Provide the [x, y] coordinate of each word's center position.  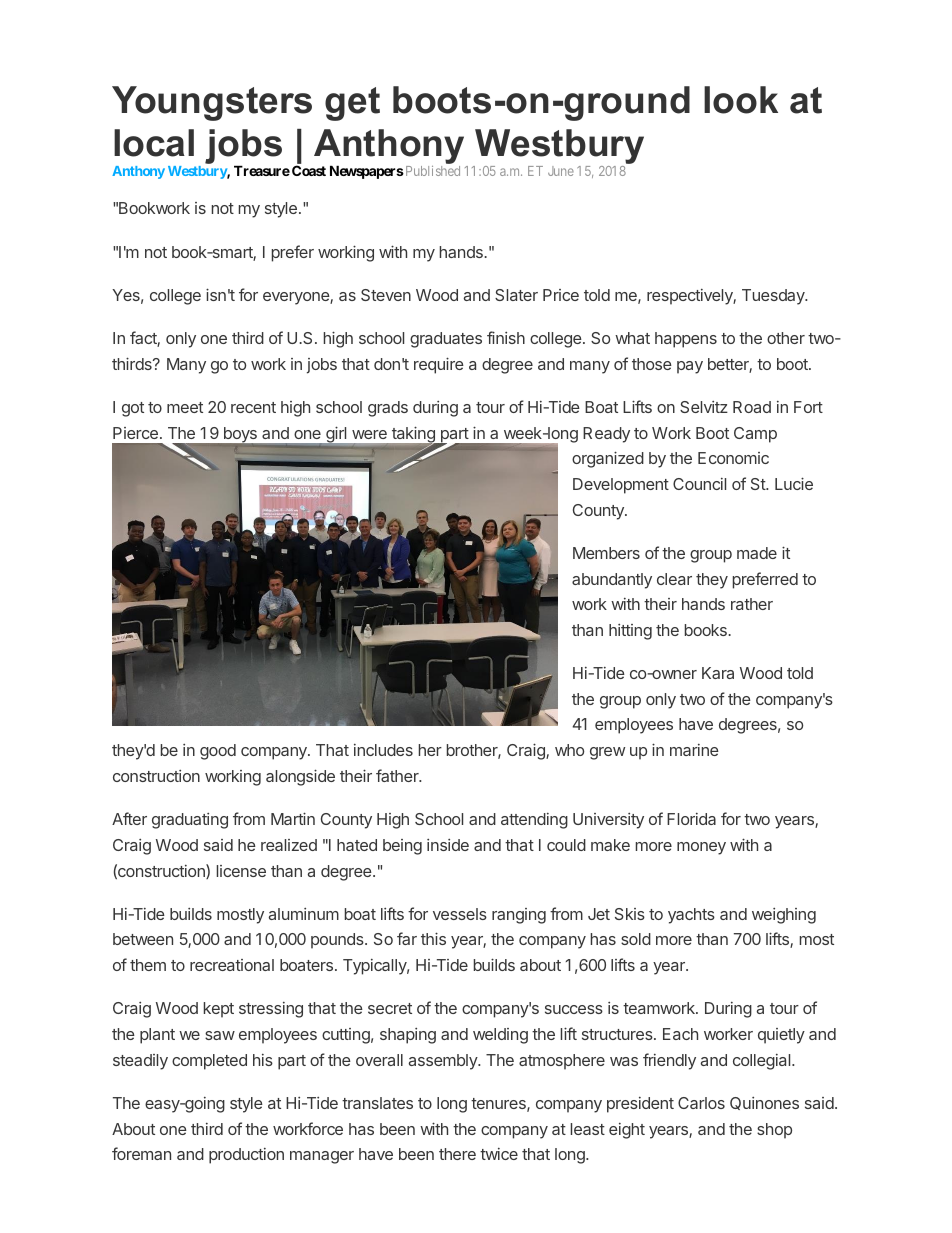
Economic [733, 458]
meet [185, 407]
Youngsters [212, 103]
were [369, 434]
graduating [190, 821]
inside [448, 845]
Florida [691, 819]
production [246, 1156]
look [741, 100]
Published [431, 171]
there [457, 1154]
